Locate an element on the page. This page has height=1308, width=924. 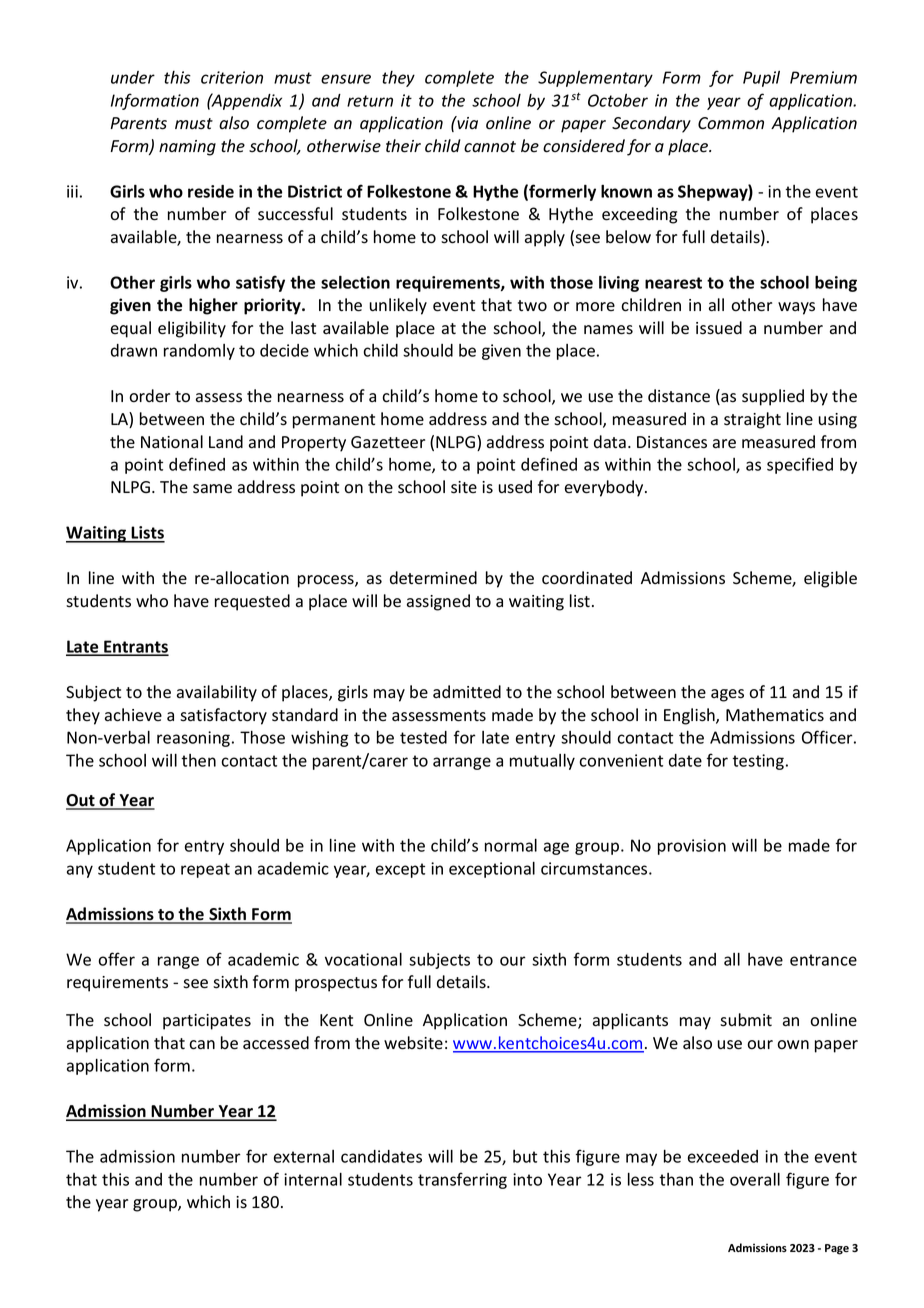
then is located at coordinates (198, 760).
